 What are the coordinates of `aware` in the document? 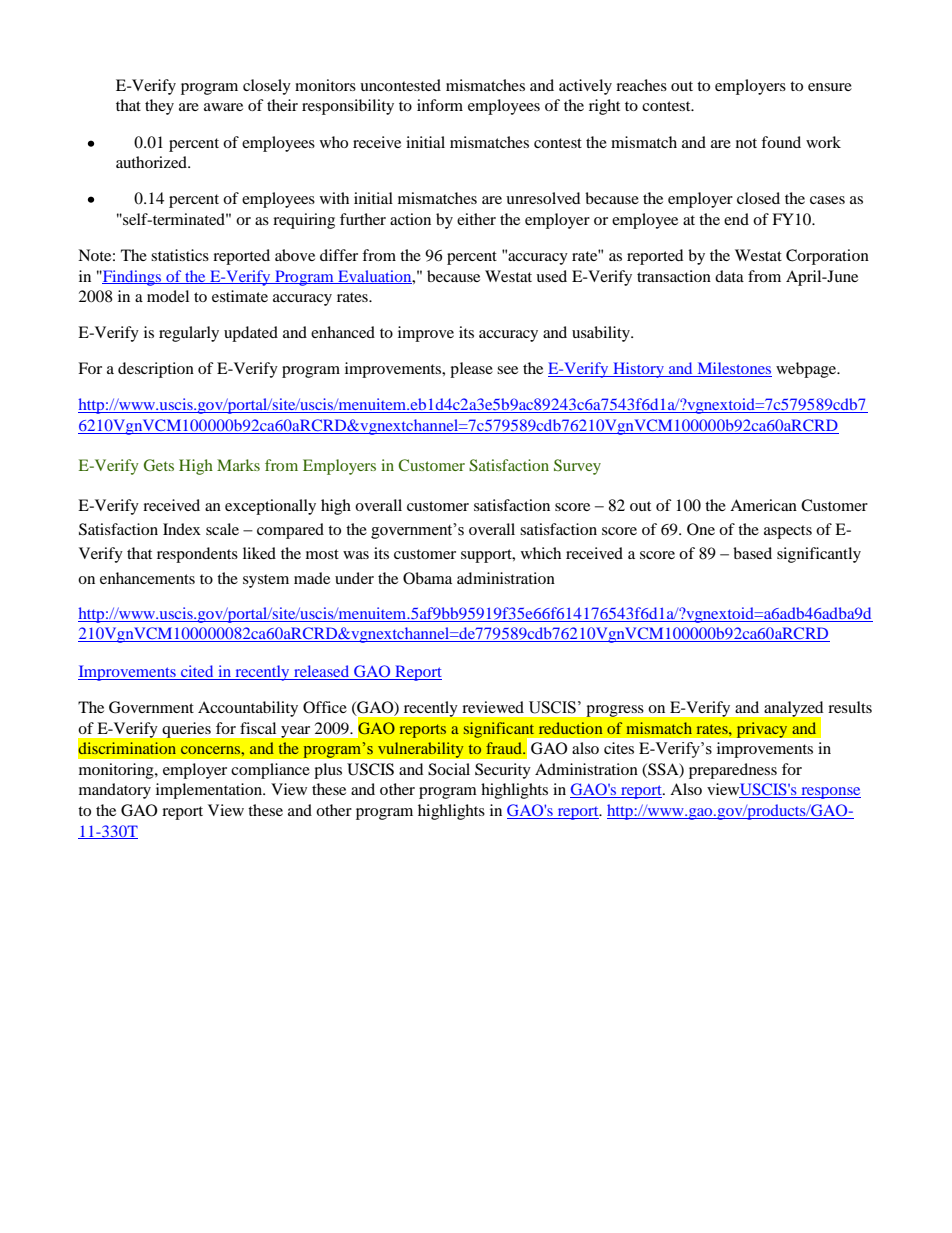 It's located at (223, 107).
